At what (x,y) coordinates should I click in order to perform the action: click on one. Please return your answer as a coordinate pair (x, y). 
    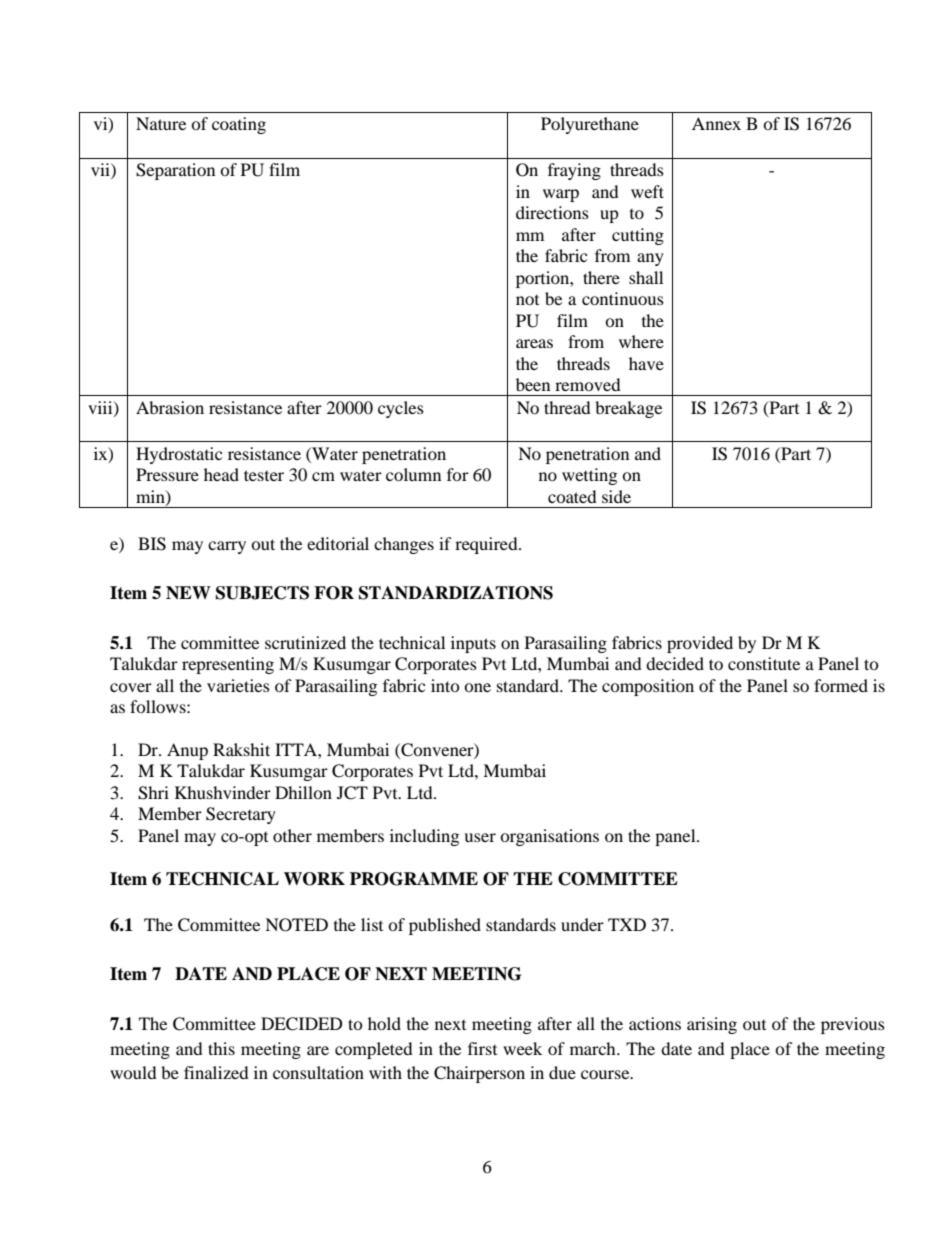
    Looking at the image, I should click on (477, 687).
